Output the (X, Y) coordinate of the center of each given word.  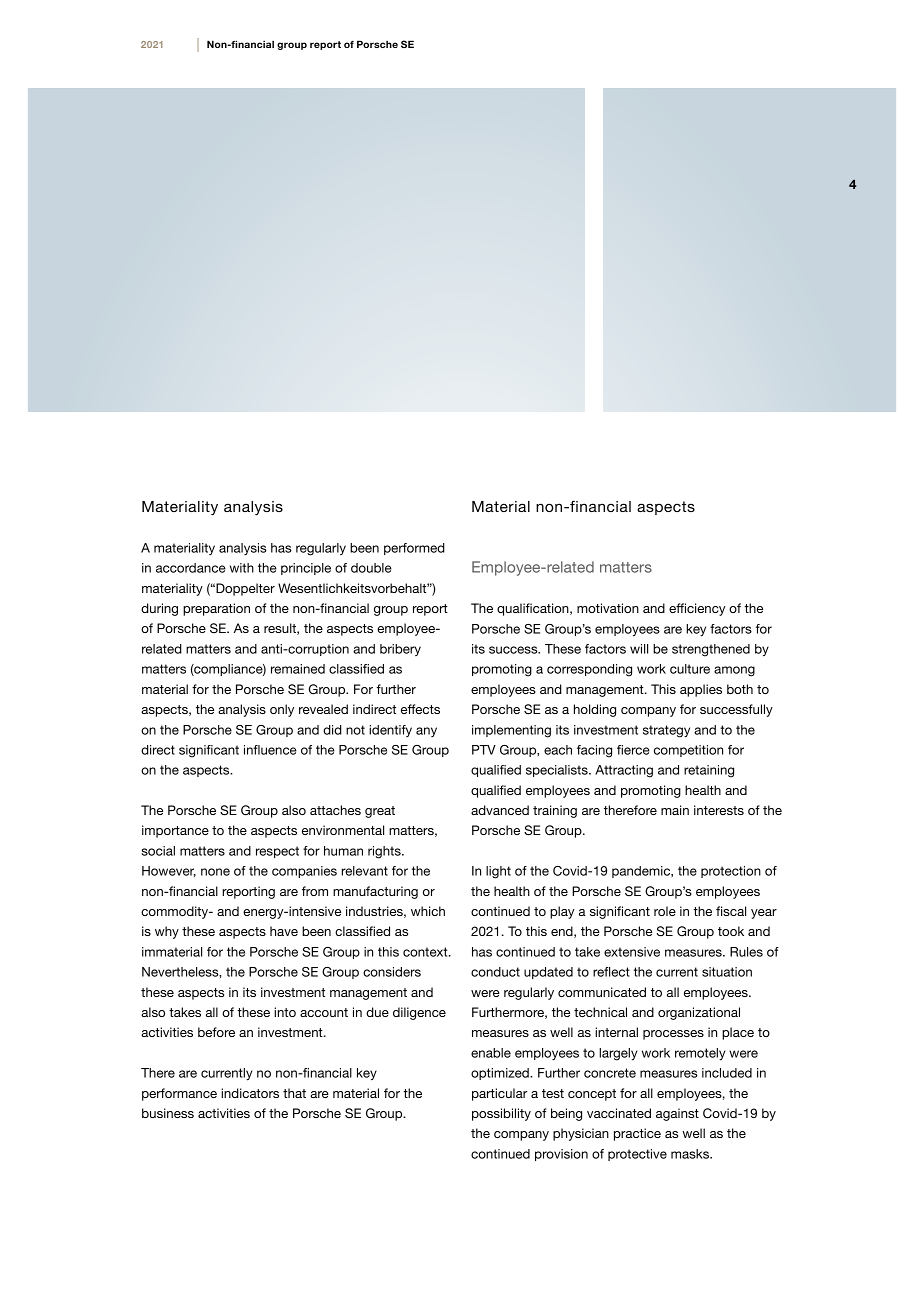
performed (414, 549)
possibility (501, 1114)
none (215, 872)
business (168, 1113)
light (498, 872)
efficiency (697, 609)
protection (731, 872)
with (242, 568)
